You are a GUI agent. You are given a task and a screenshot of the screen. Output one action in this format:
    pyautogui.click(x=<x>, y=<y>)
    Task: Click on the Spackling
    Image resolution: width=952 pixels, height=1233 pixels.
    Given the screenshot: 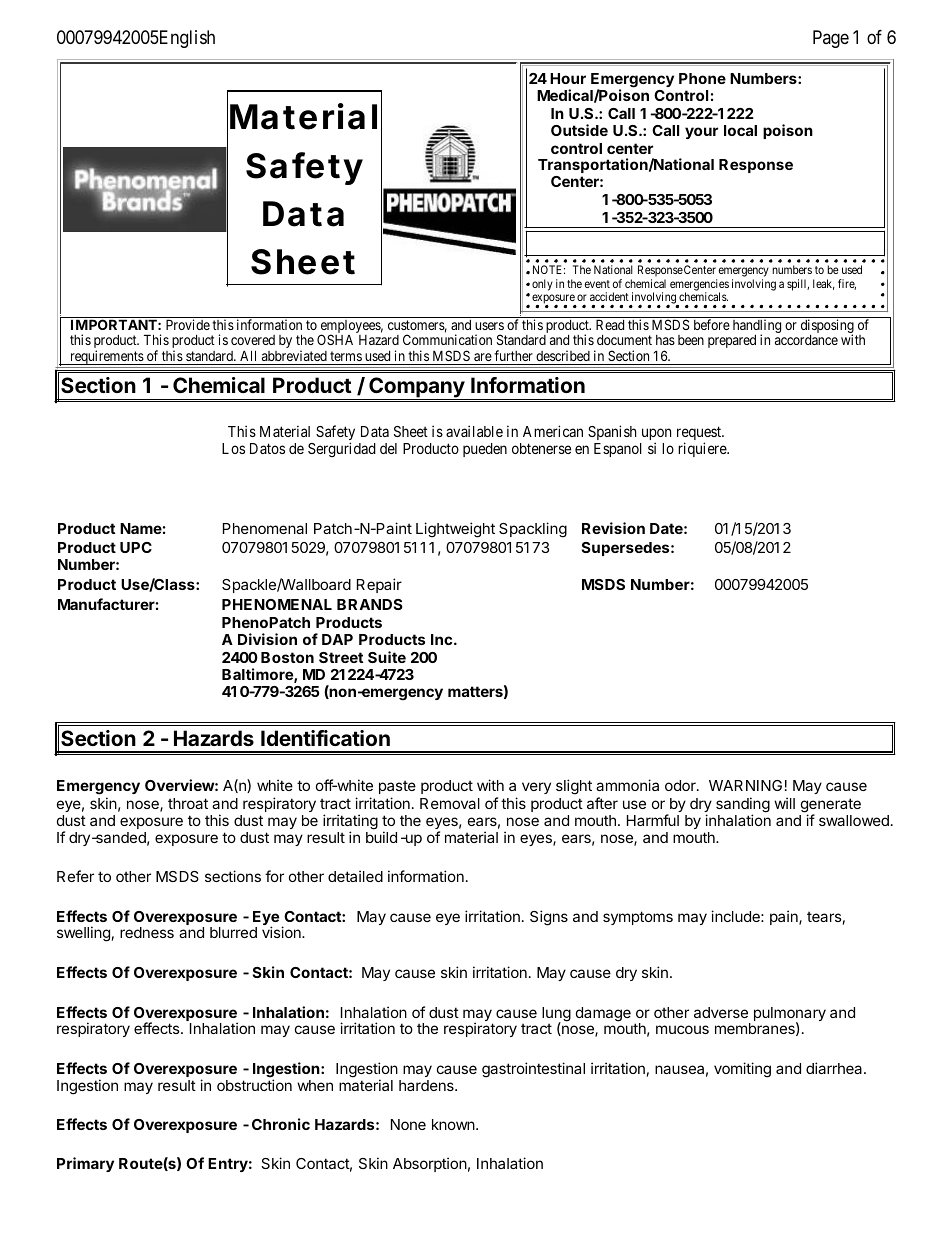 What is the action you would take?
    pyautogui.click(x=533, y=530)
